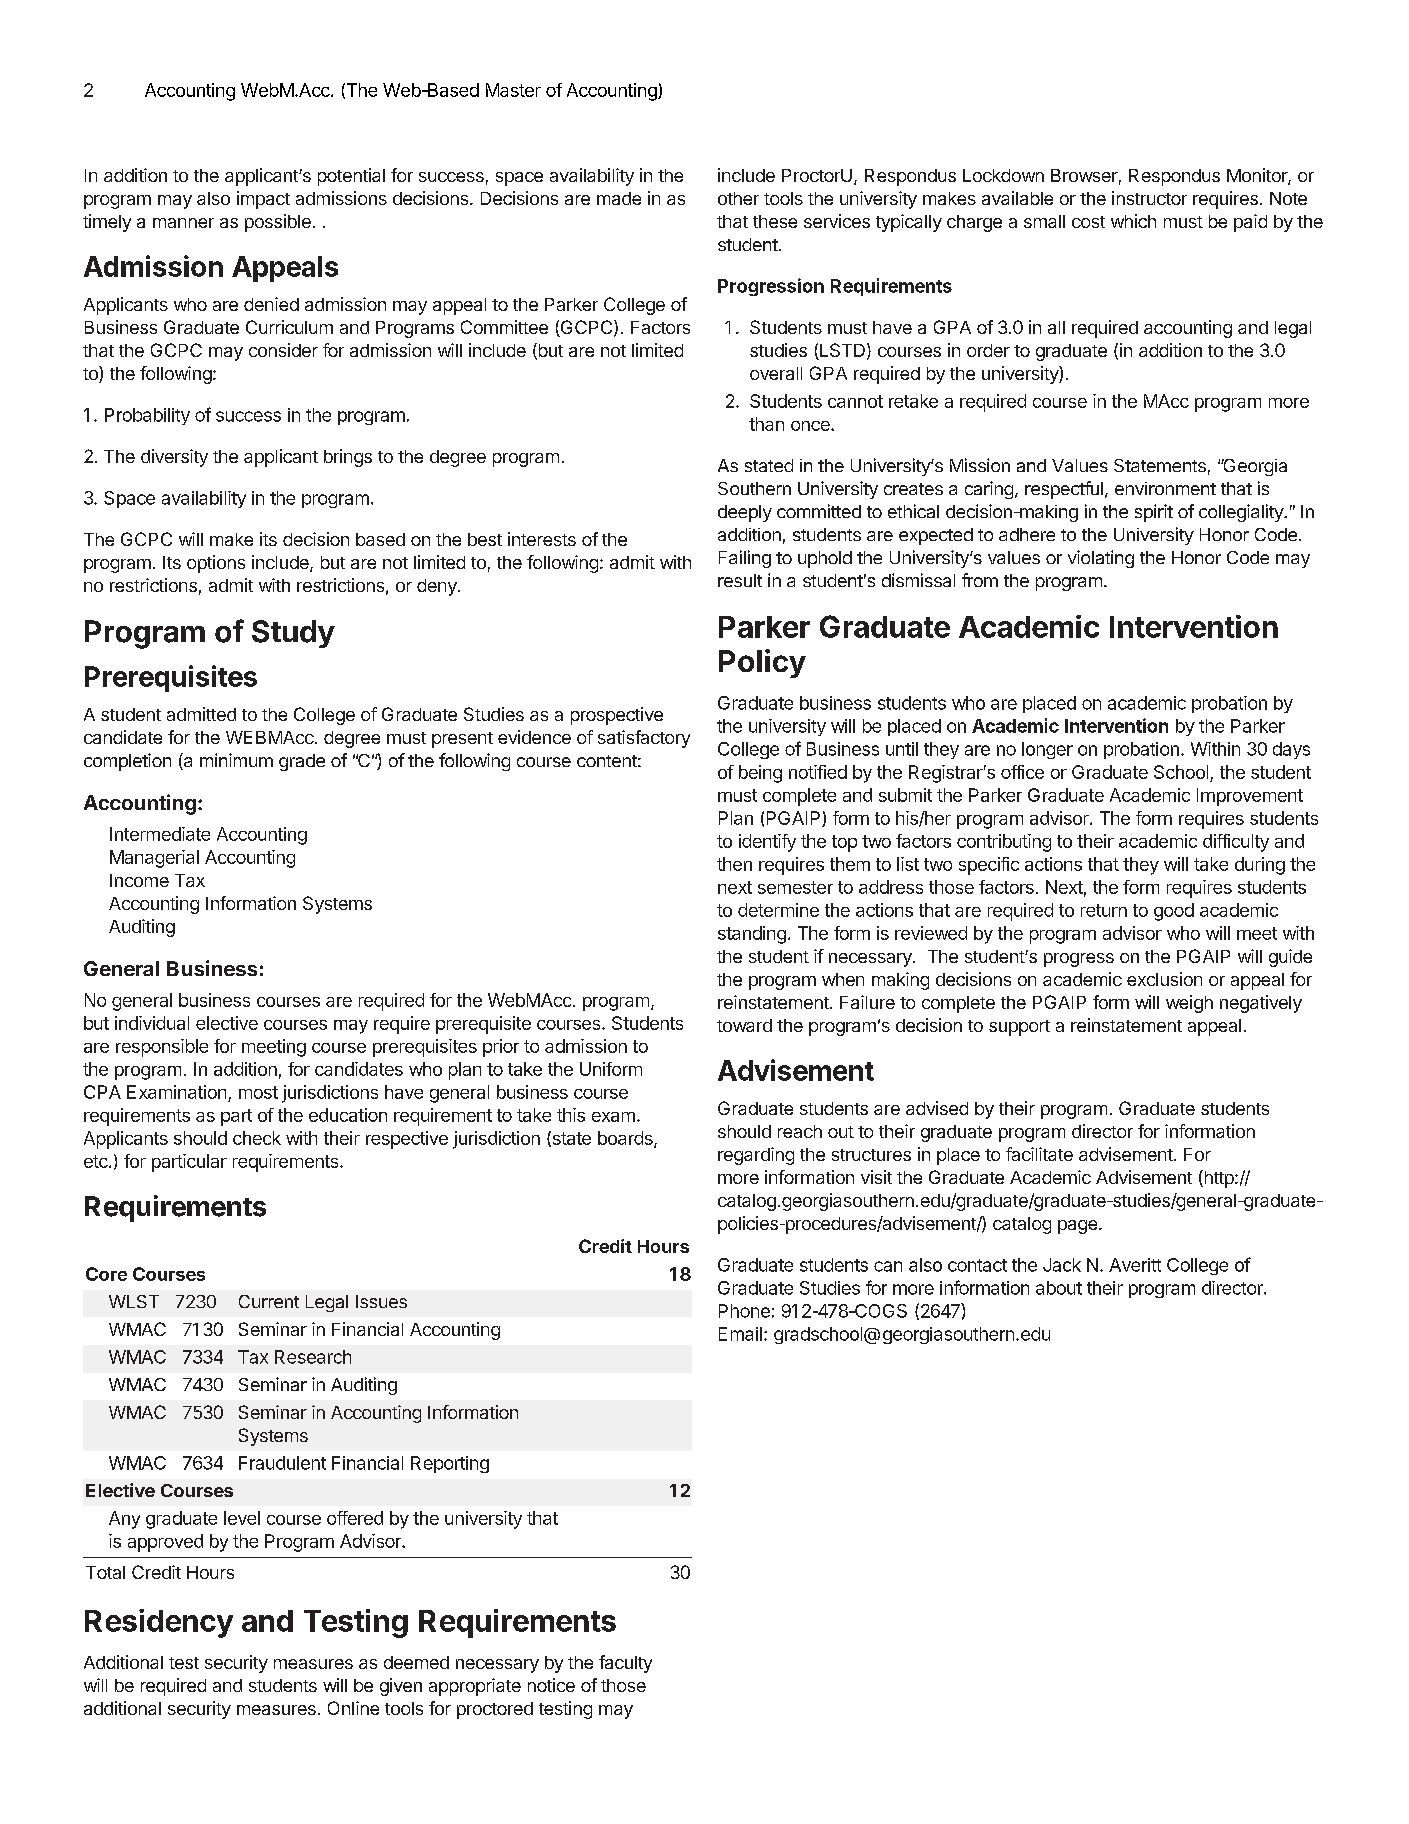  I want to click on then, so click(734, 864).
